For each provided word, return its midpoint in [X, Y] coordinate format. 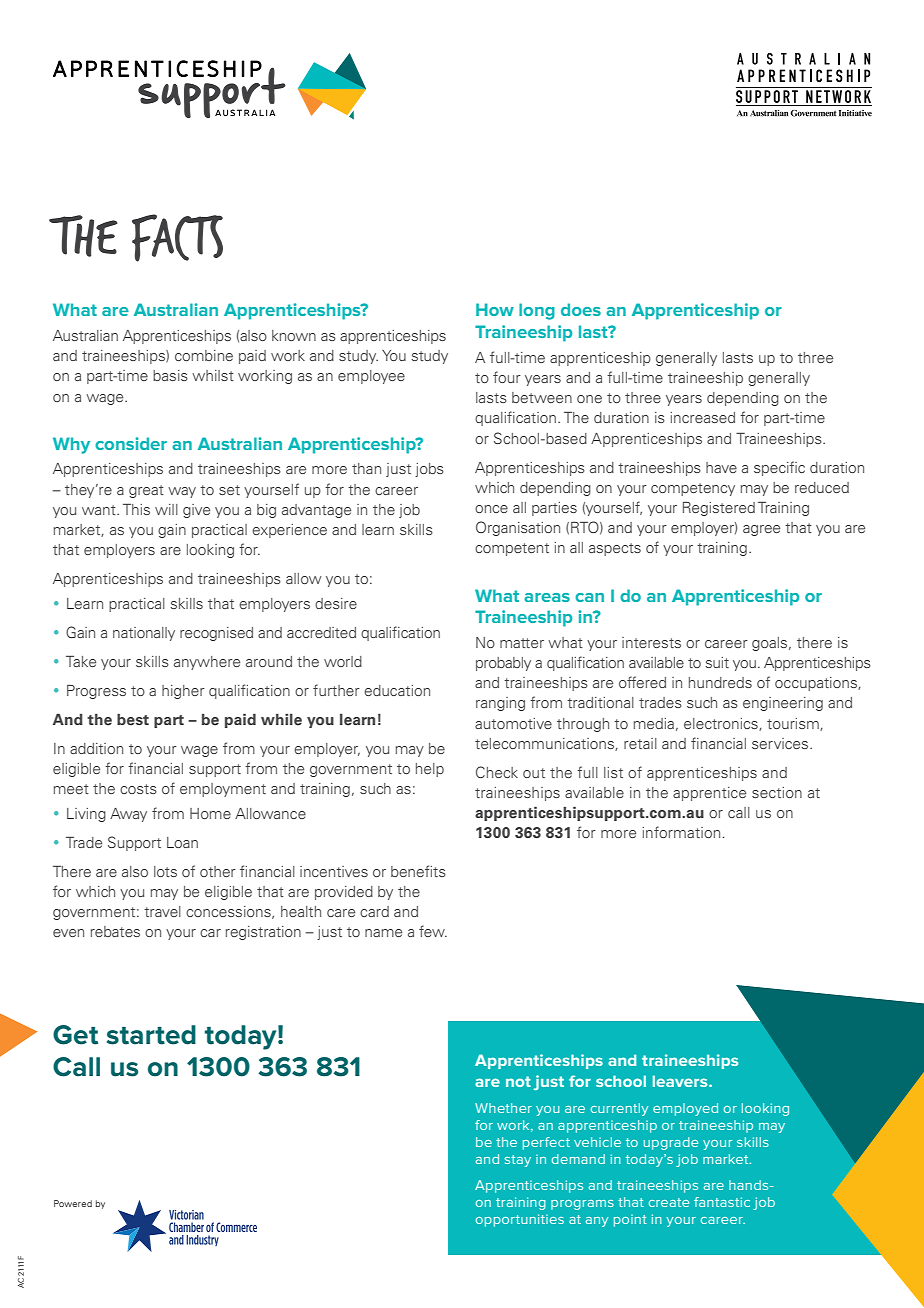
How [495, 309]
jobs [429, 470]
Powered [73, 1203]
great [146, 491]
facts [177, 238]
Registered [719, 509]
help [430, 770]
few [433, 931]
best [133, 720]
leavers [681, 1081]
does [581, 309]
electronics [722, 724]
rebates [115, 931]
